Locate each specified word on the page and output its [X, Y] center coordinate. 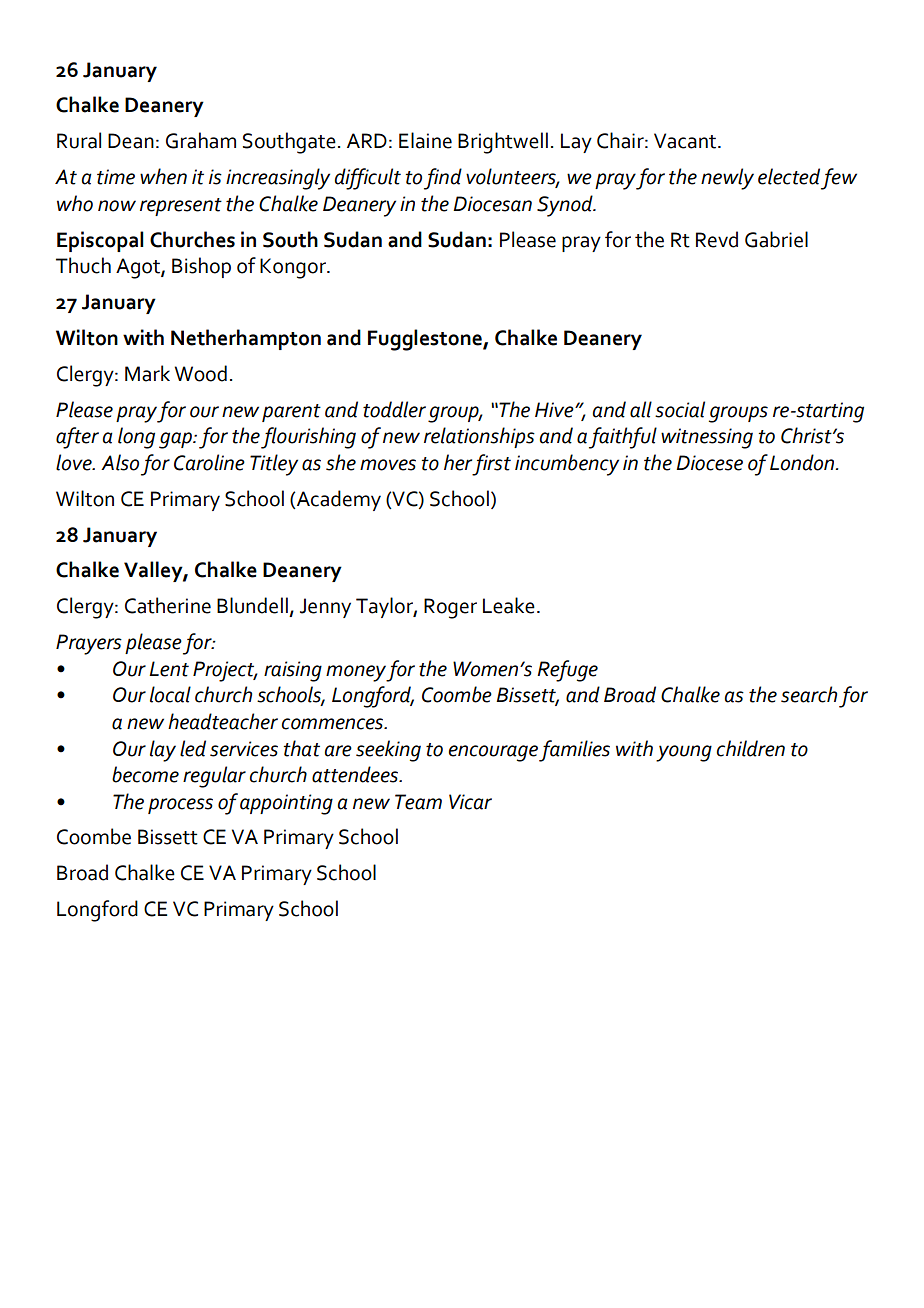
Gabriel [776, 239]
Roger [450, 608]
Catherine [168, 605]
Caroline [209, 462]
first [491, 465]
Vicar [470, 802]
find [443, 179]
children [750, 748]
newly [727, 179]
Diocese [709, 463]
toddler [394, 409]
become [145, 774]
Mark [147, 373]
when [163, 176]
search [809, 694]
